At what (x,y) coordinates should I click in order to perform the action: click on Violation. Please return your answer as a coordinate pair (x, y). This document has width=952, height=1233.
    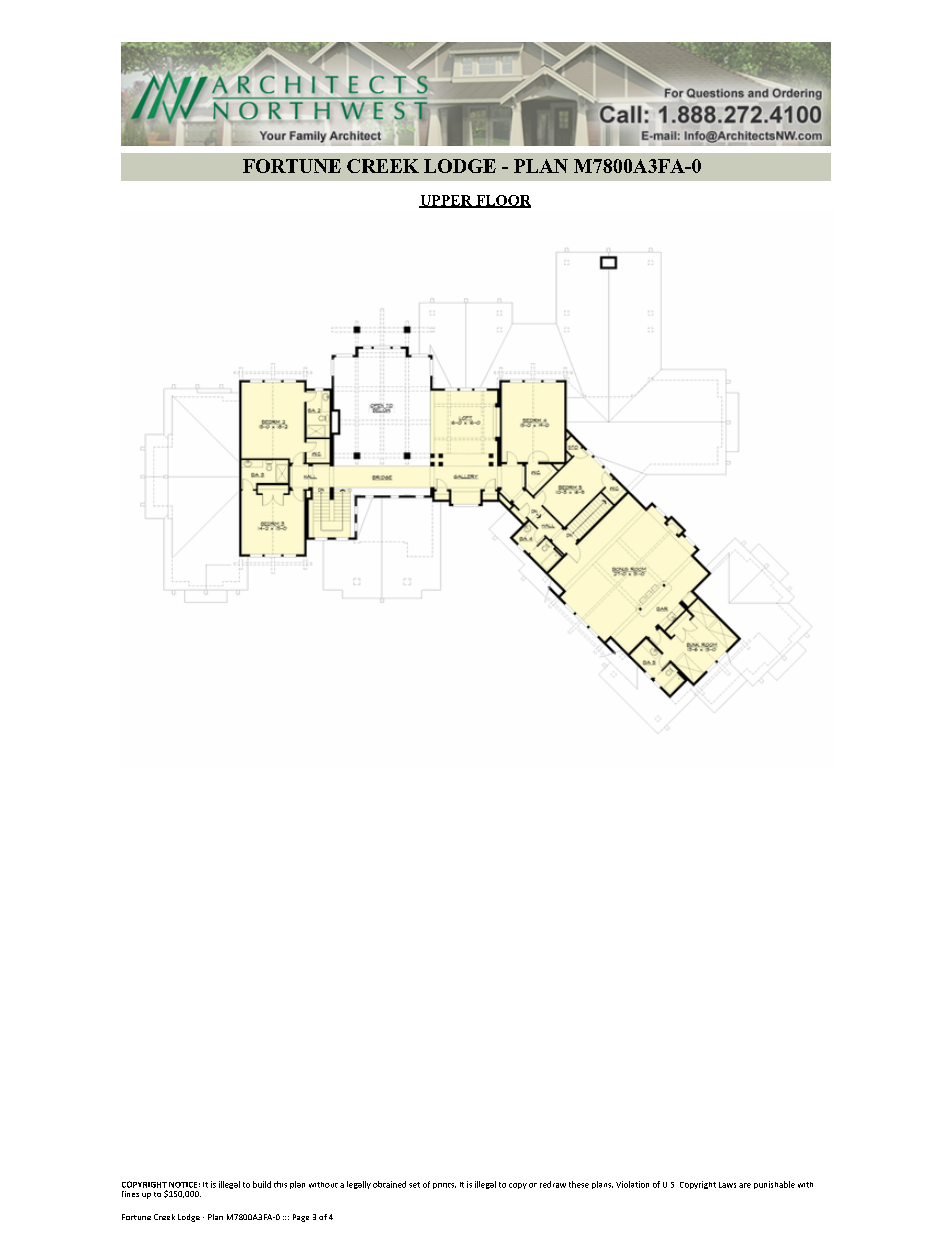
    Looking at the image, I should click on (632, 1184).
